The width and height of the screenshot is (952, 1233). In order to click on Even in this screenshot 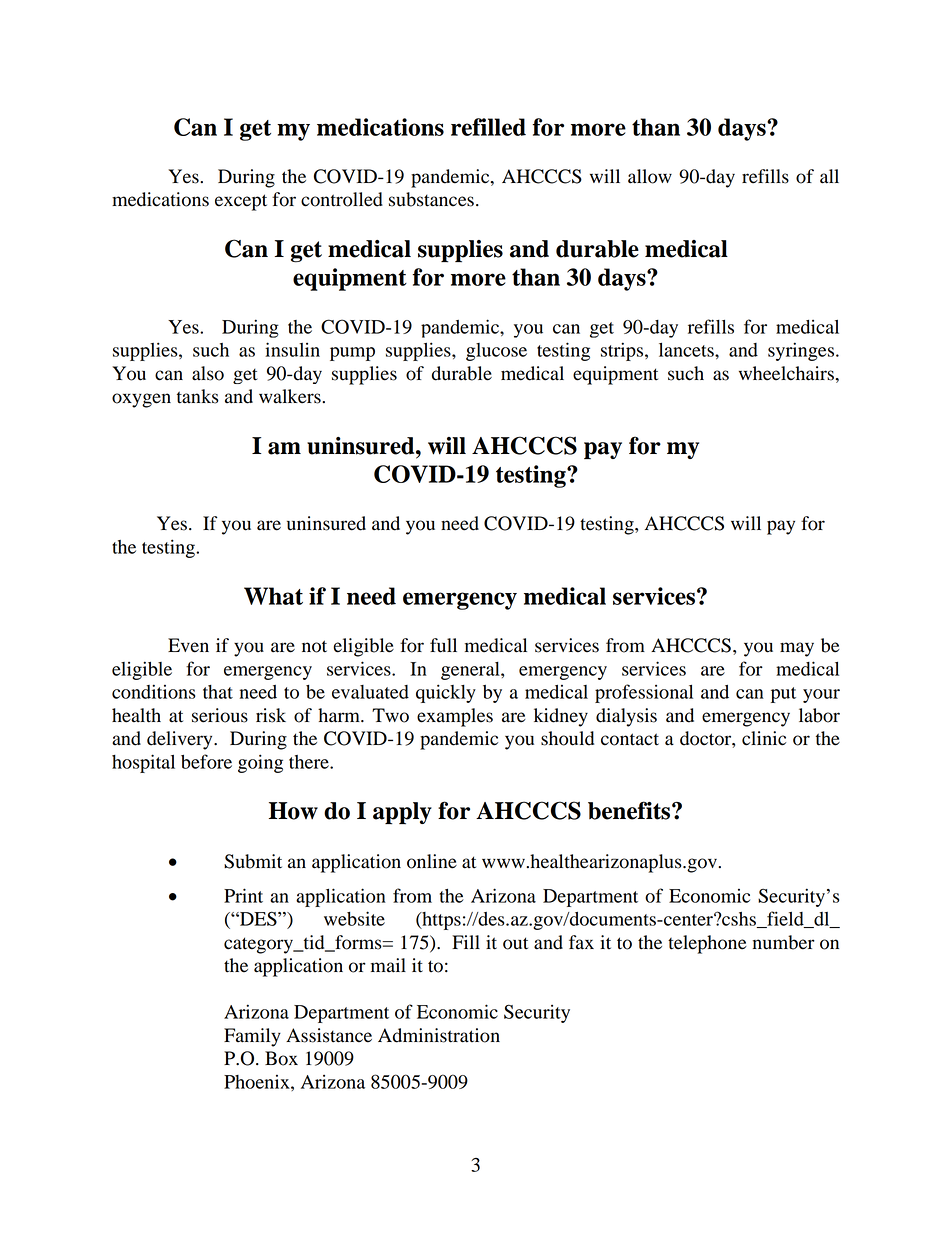, I will do `click(188, 645)`.
